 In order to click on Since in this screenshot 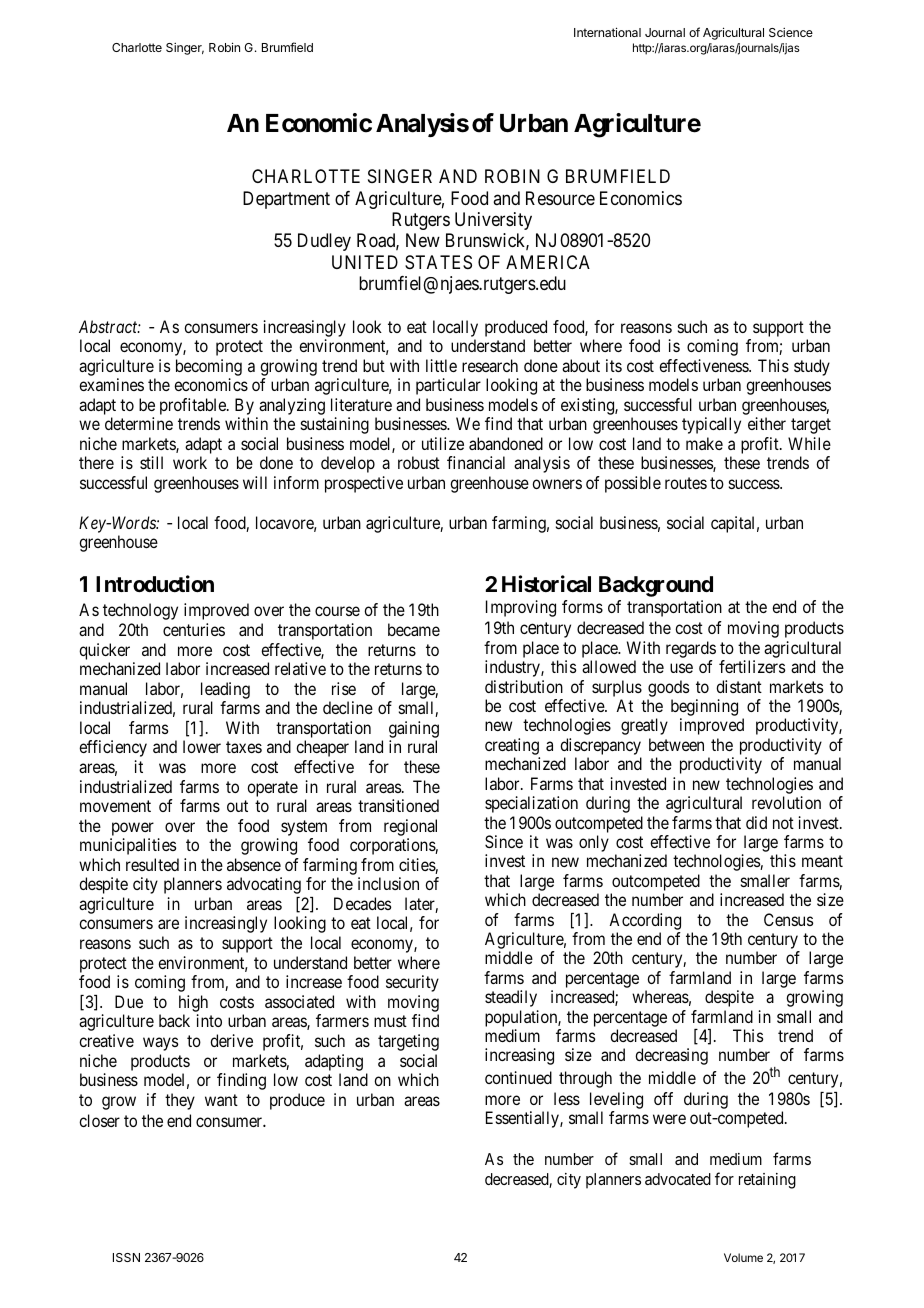, I will do `click(504, 841)`.
